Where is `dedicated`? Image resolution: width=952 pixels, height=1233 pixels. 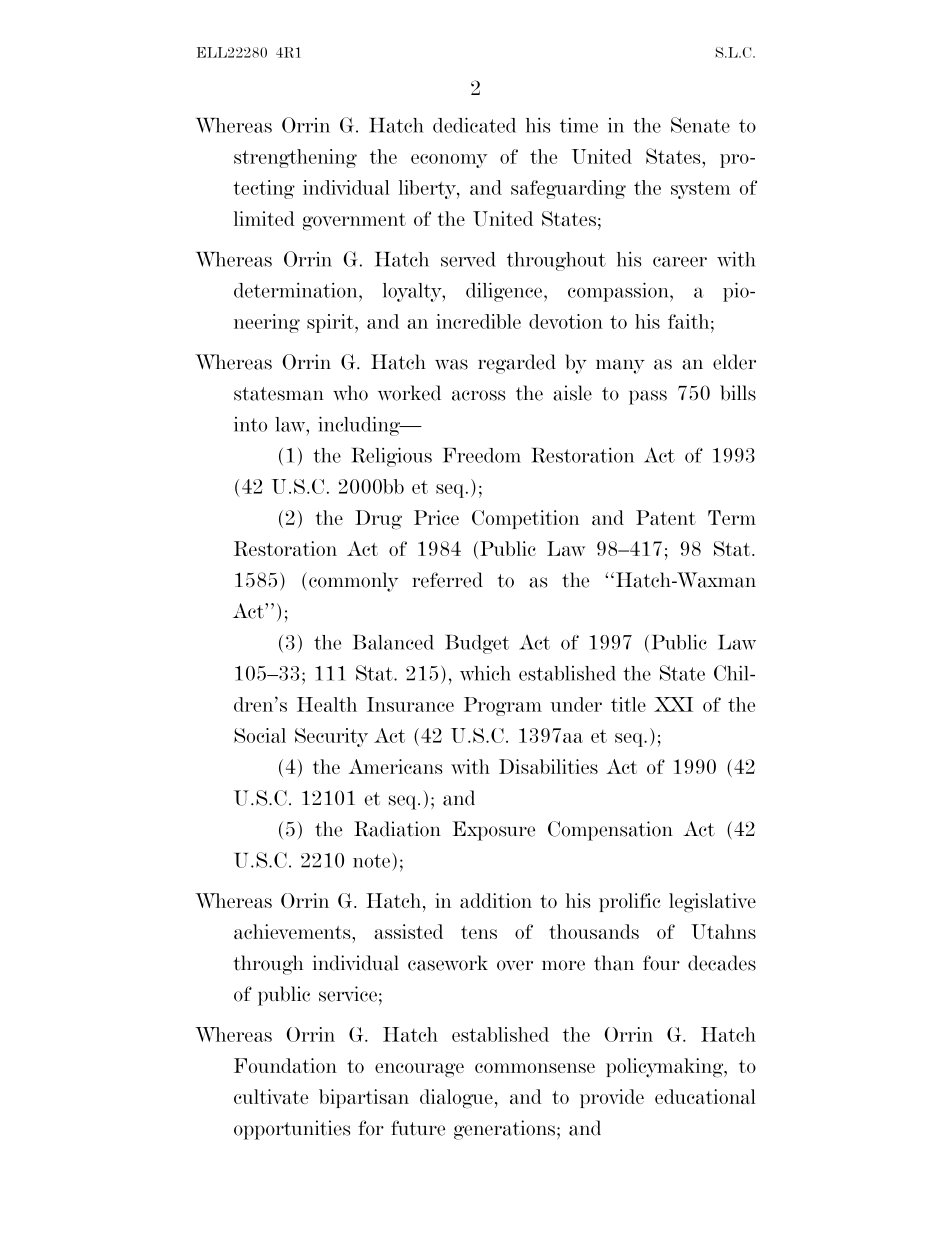
dedicated is located at coordinates (474, 125).
